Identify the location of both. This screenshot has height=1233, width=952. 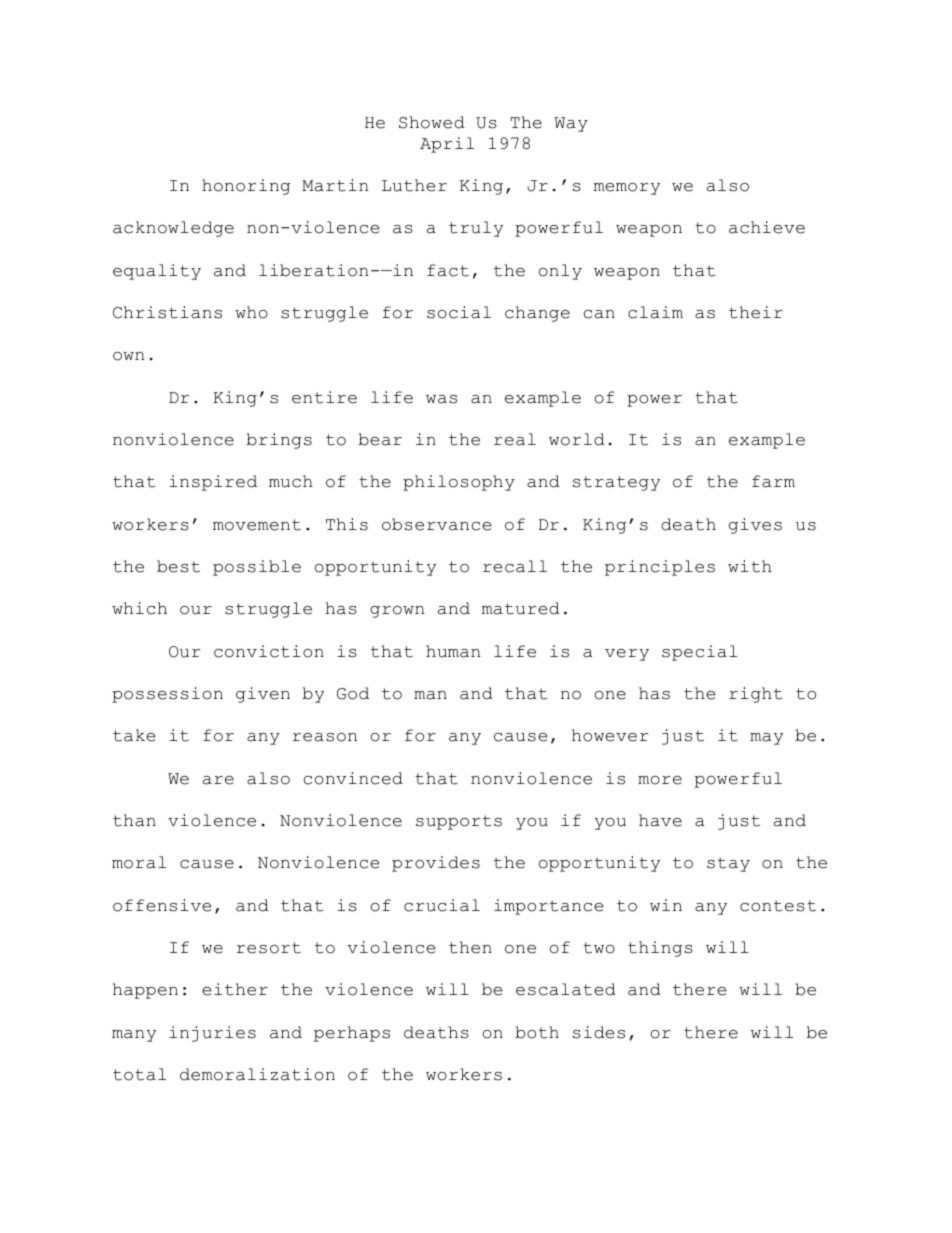
(537, 1032).
